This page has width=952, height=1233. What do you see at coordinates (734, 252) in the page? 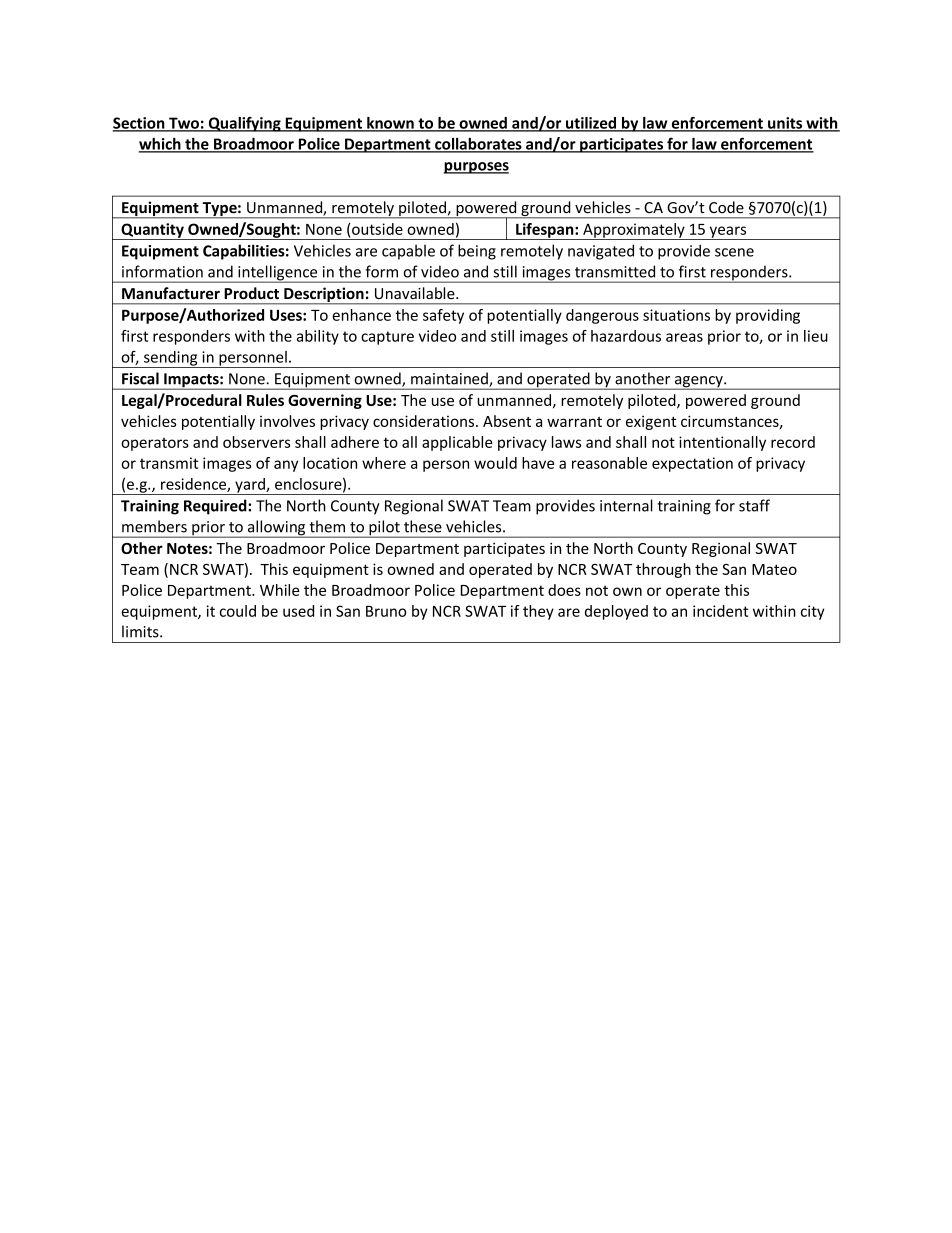
I see `scene` at bounding box center [734, 252].
